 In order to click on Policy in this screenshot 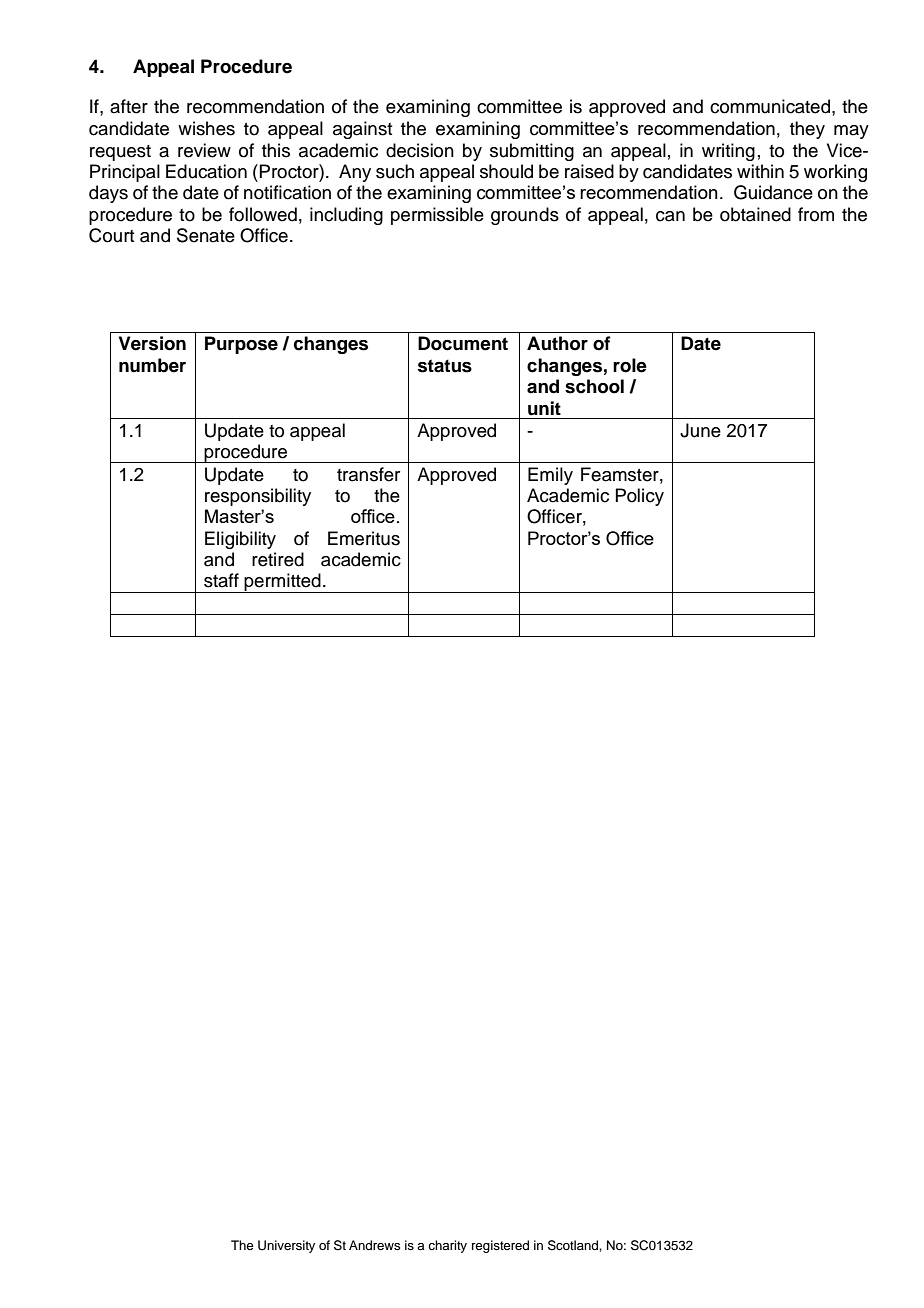, I will do `click(639, 497)`.
